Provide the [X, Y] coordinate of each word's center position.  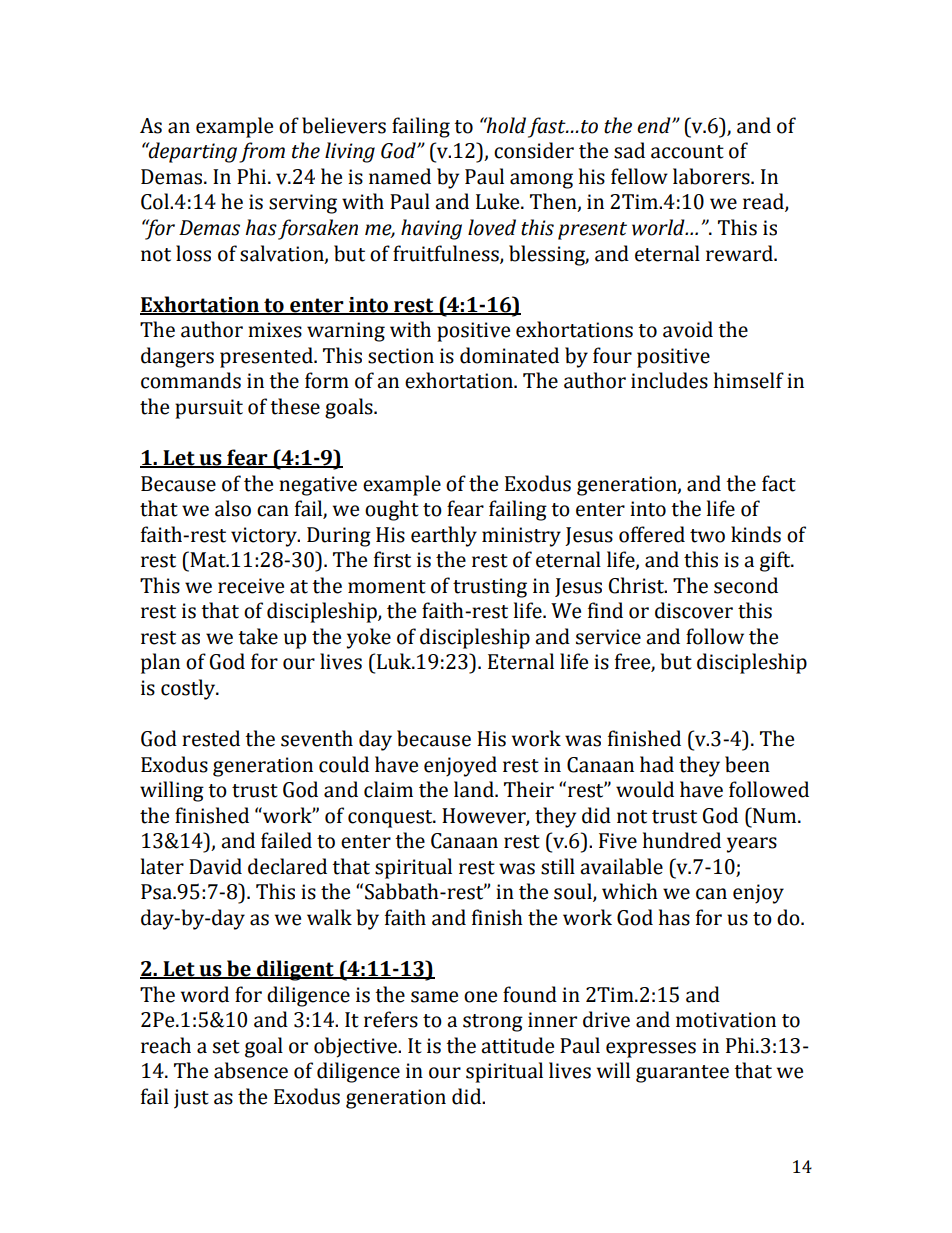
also [233, 508]
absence [251, 1070]
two [707, 536]
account [687, 152]
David [215, 866]
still [558, 866]
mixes [275, 330]
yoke [369, 638]
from [262, 152]
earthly [444, 536]
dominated [509, 355]
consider [534, 150]
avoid [688, 329]
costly [189, 689]
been [747, 764]
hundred [682, 840]
